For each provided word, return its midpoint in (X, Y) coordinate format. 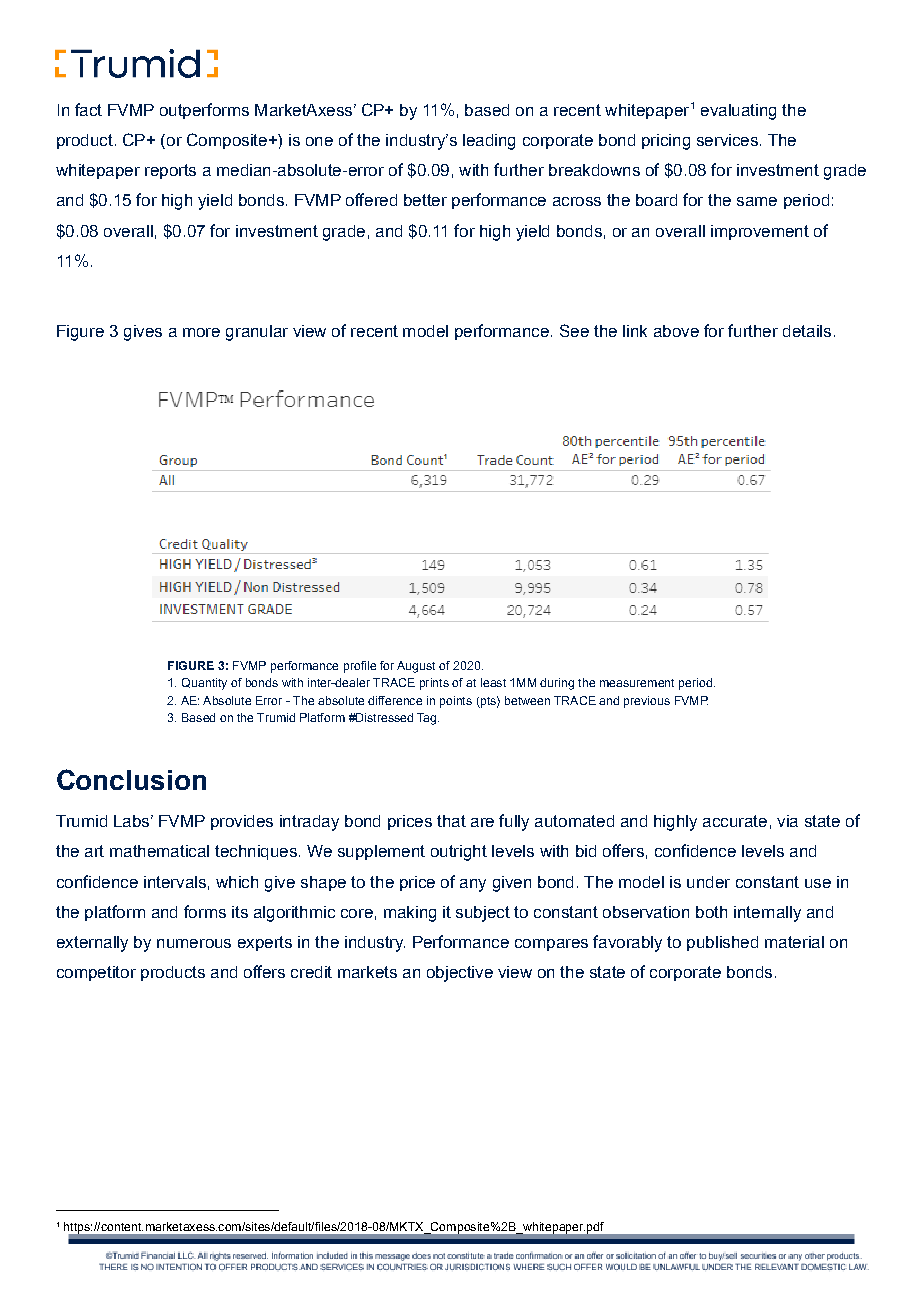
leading (489, 142)
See (574, 330)
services (727, 140)
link (635, 331)
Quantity (204, 684)
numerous (194, 943)
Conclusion (131, 779)
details (807, 331)
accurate (735, 821)
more (201, 332)
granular (257, 333)
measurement (637, 683)
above (676, 331)
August (416, 667)
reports (170, 171)
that (451, 821)
